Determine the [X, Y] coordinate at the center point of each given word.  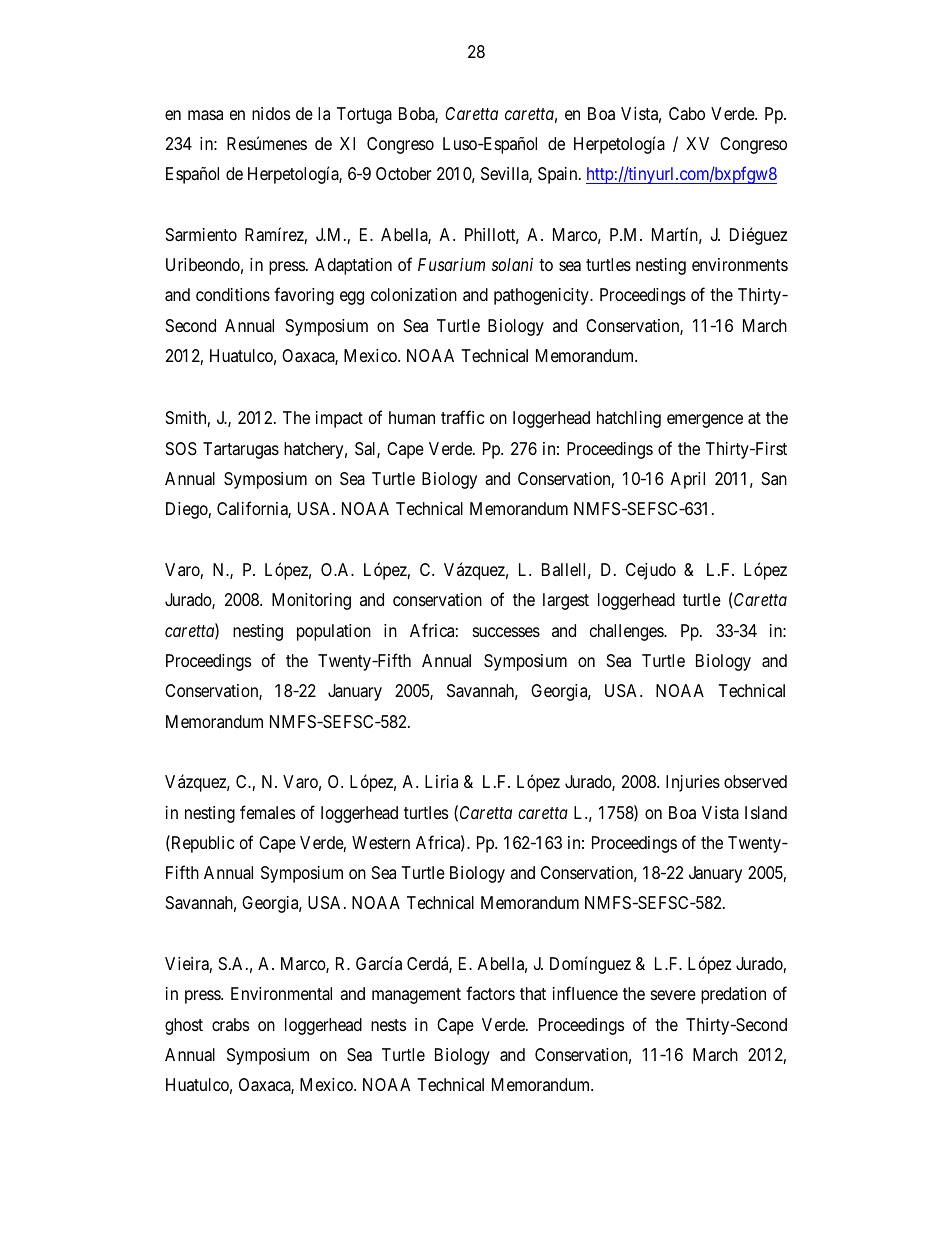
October [404, 173]
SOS [181, 448]
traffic [462, 417]
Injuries [693, 783]
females [267, 812]
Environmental [281, 994]
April [687, 480]
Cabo [687, 114]
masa [205, 115]
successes [506, 632]
